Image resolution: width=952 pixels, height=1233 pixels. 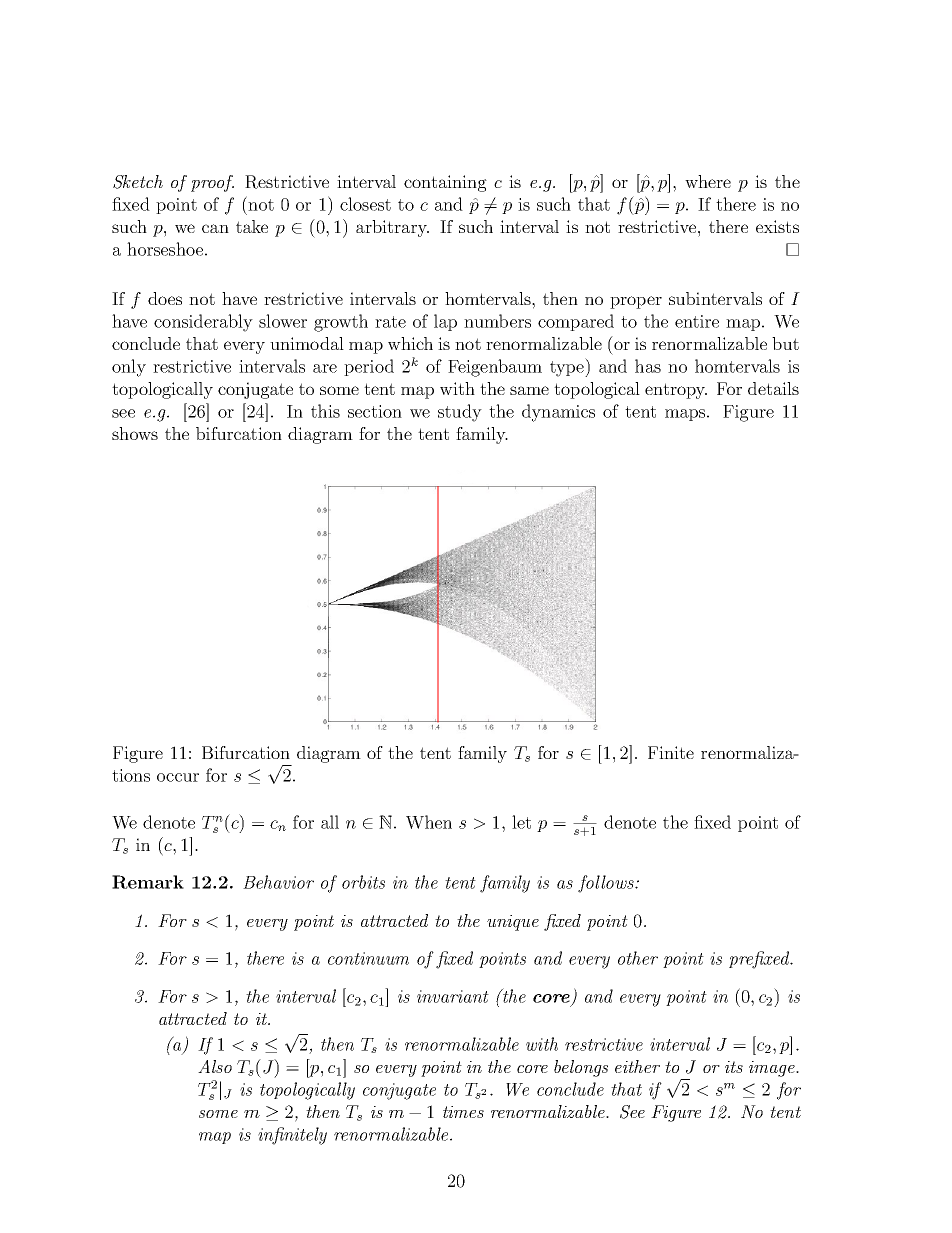 I want to click on can, so click(x=215, y=228).
